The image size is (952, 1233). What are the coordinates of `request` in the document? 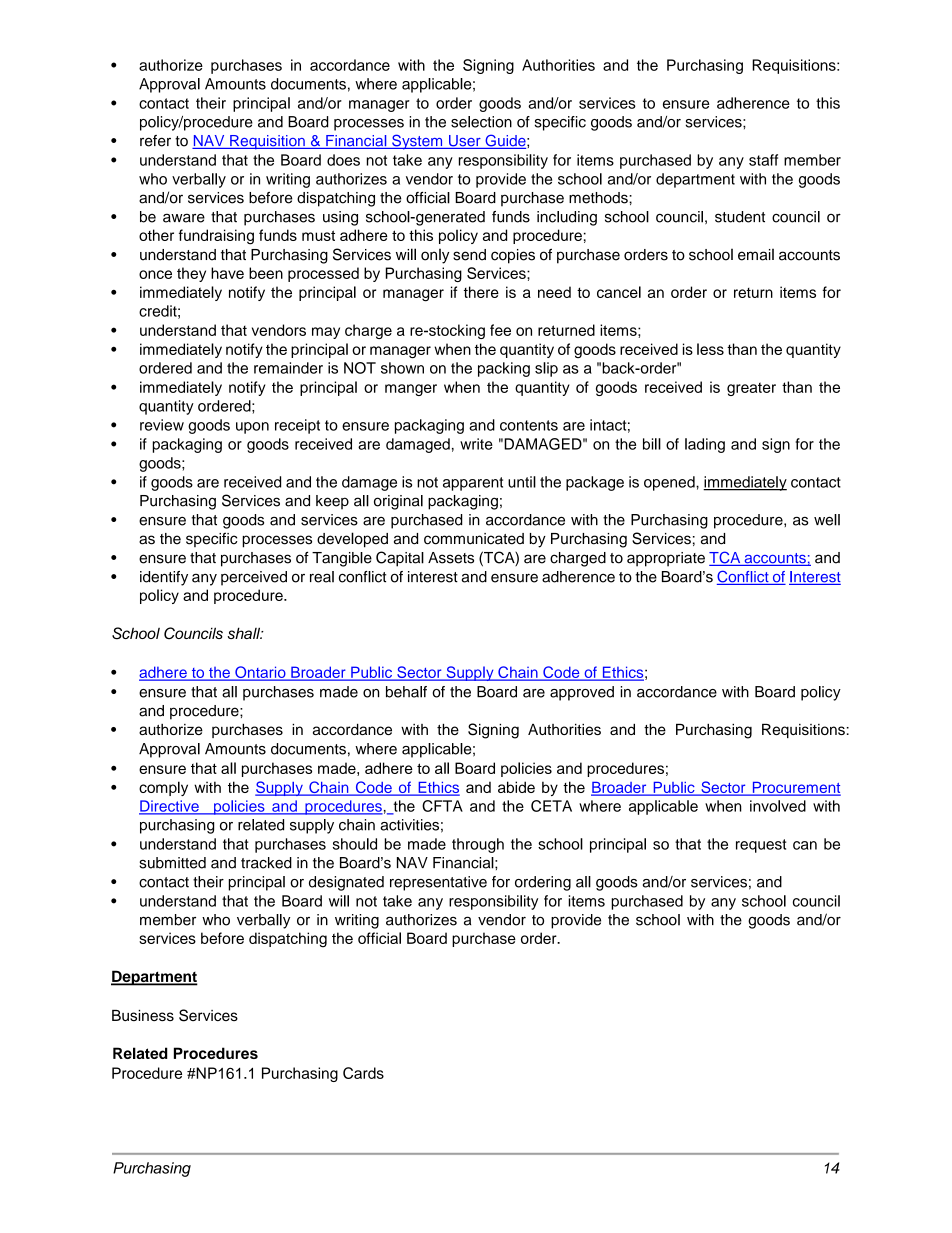 It's located at (761, 846).
